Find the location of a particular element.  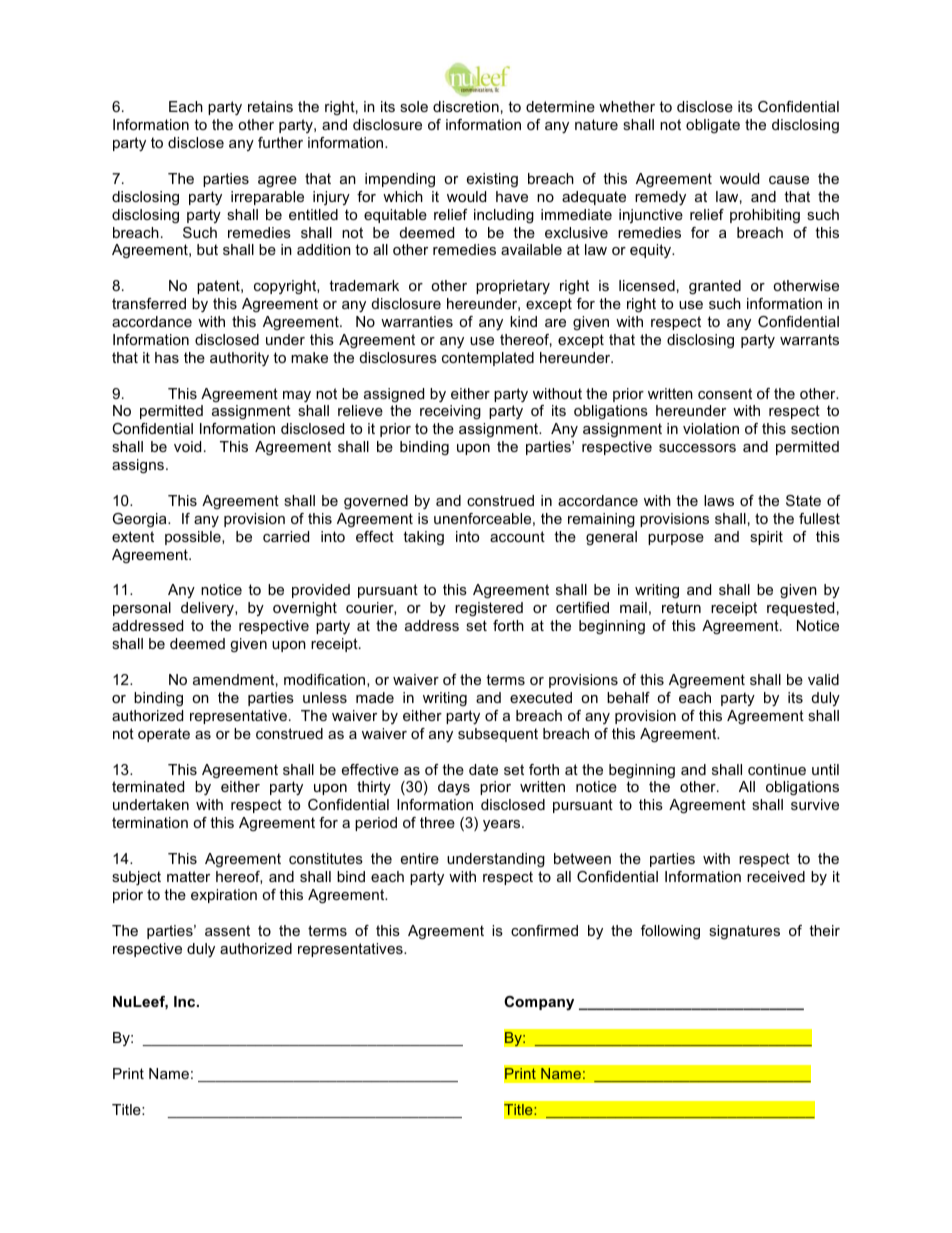

obligate is located at coordinates (713, 126).
